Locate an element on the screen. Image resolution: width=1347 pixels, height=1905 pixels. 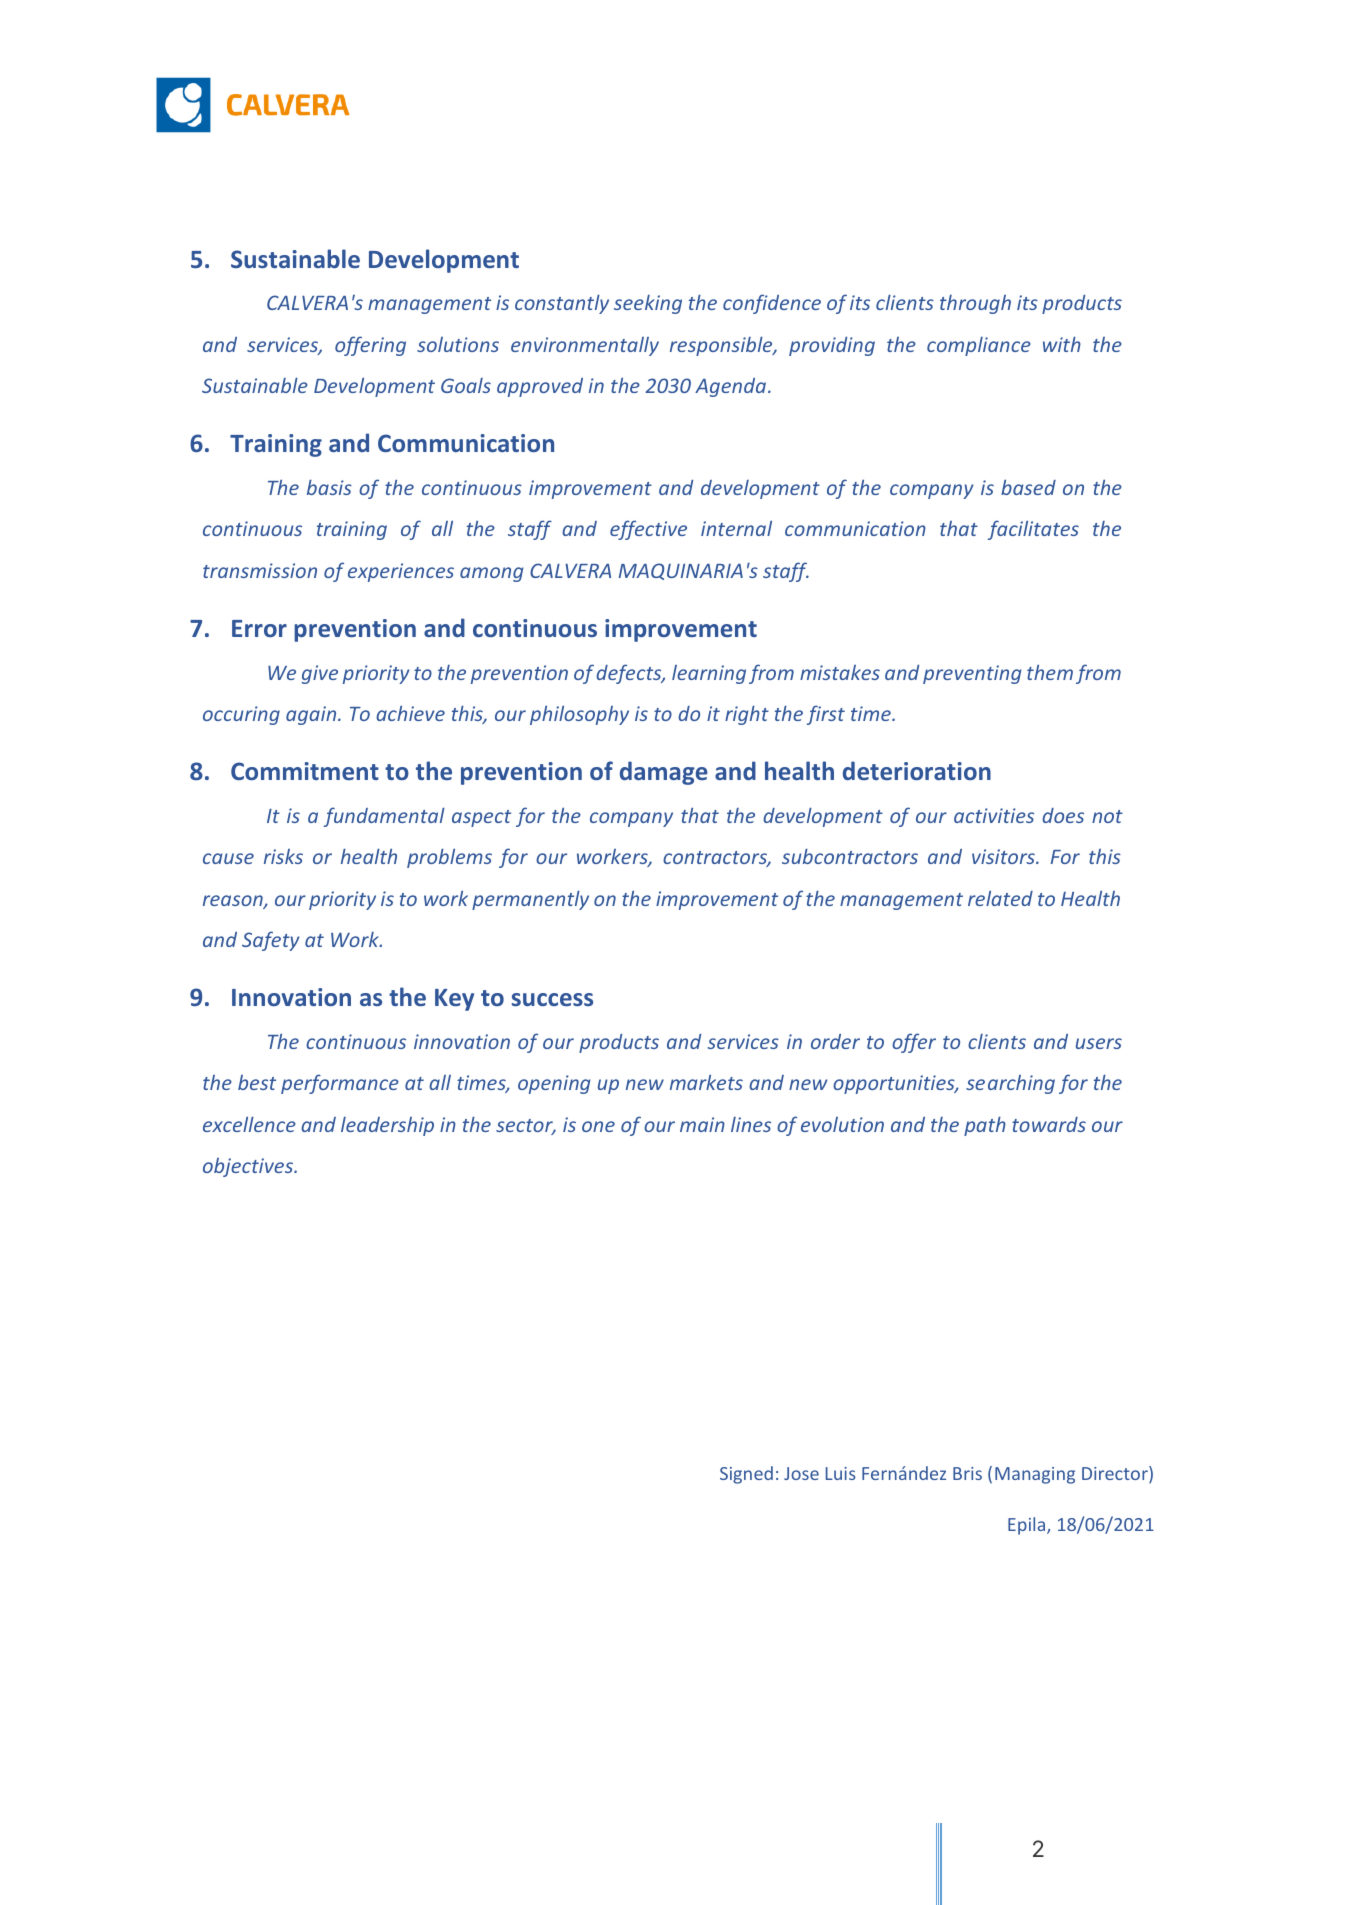
performance is located at coordinates (340, 1084).
